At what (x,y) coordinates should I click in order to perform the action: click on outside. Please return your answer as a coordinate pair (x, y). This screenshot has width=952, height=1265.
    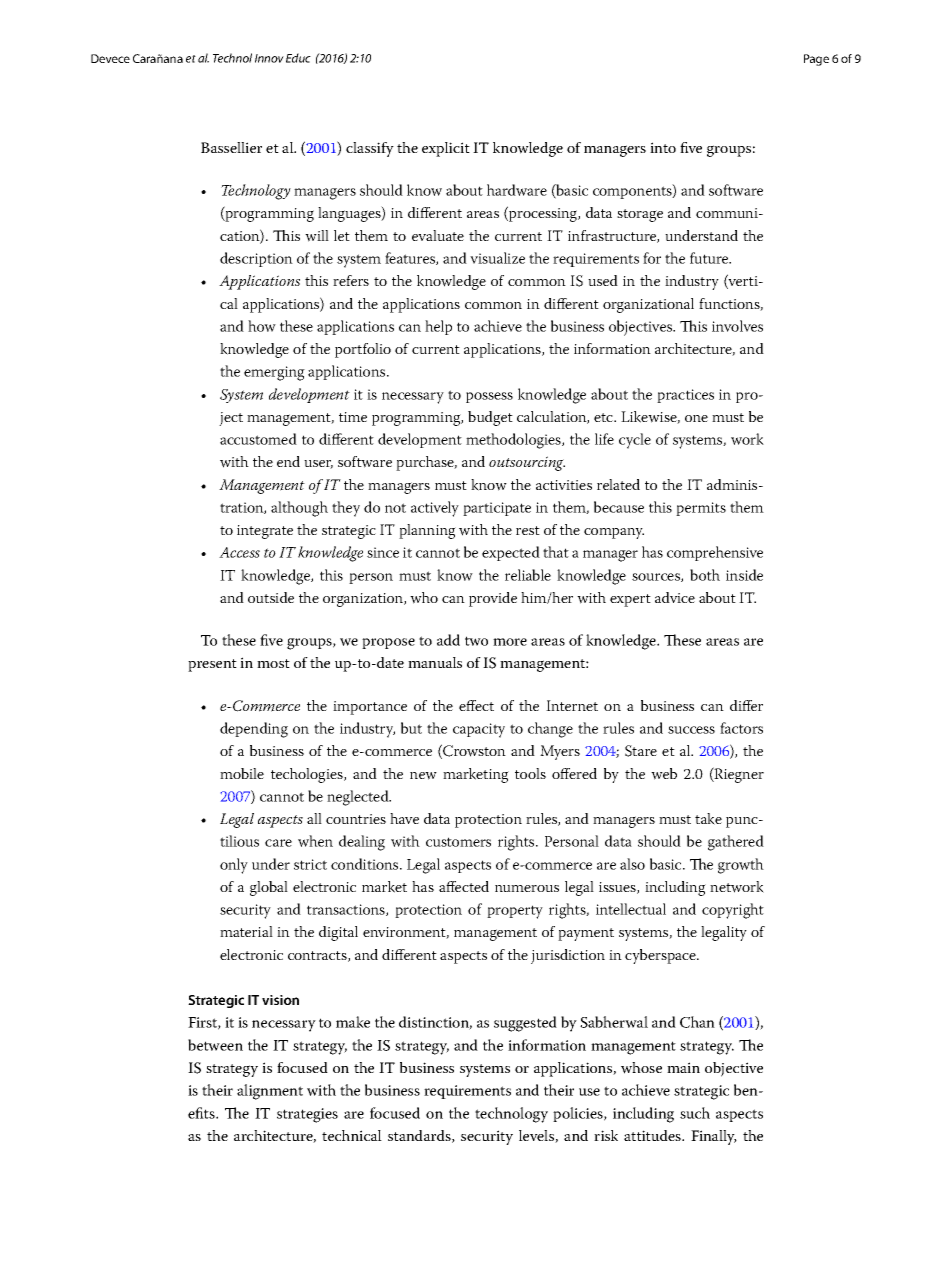
    Looking at the image, I should click on (271, 597).
